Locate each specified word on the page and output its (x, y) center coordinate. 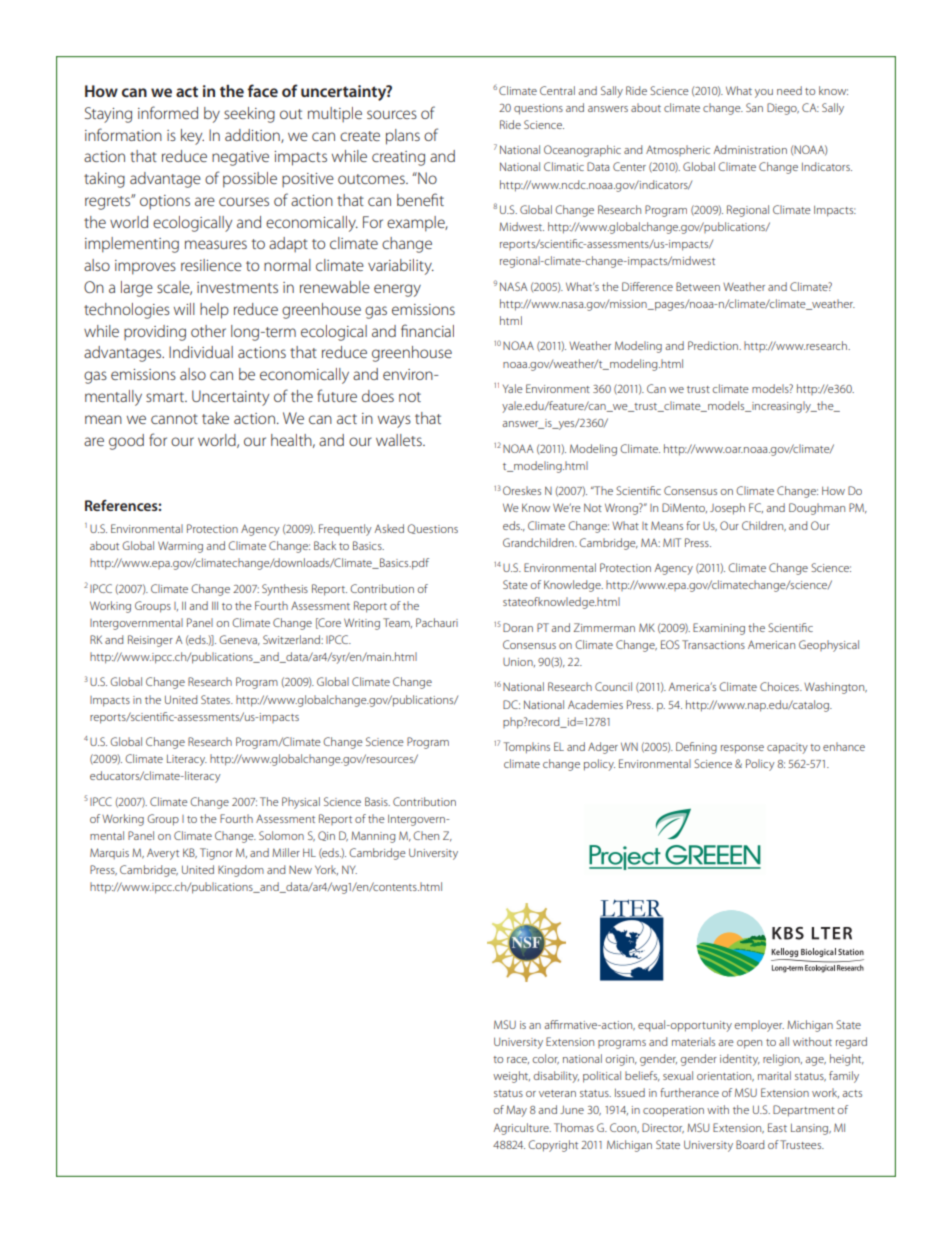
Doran (518, 627)
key (192, 137)
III (215, 605)
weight (511, 1077)
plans (403, 137)
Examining (719, 629)
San (754, 107)
